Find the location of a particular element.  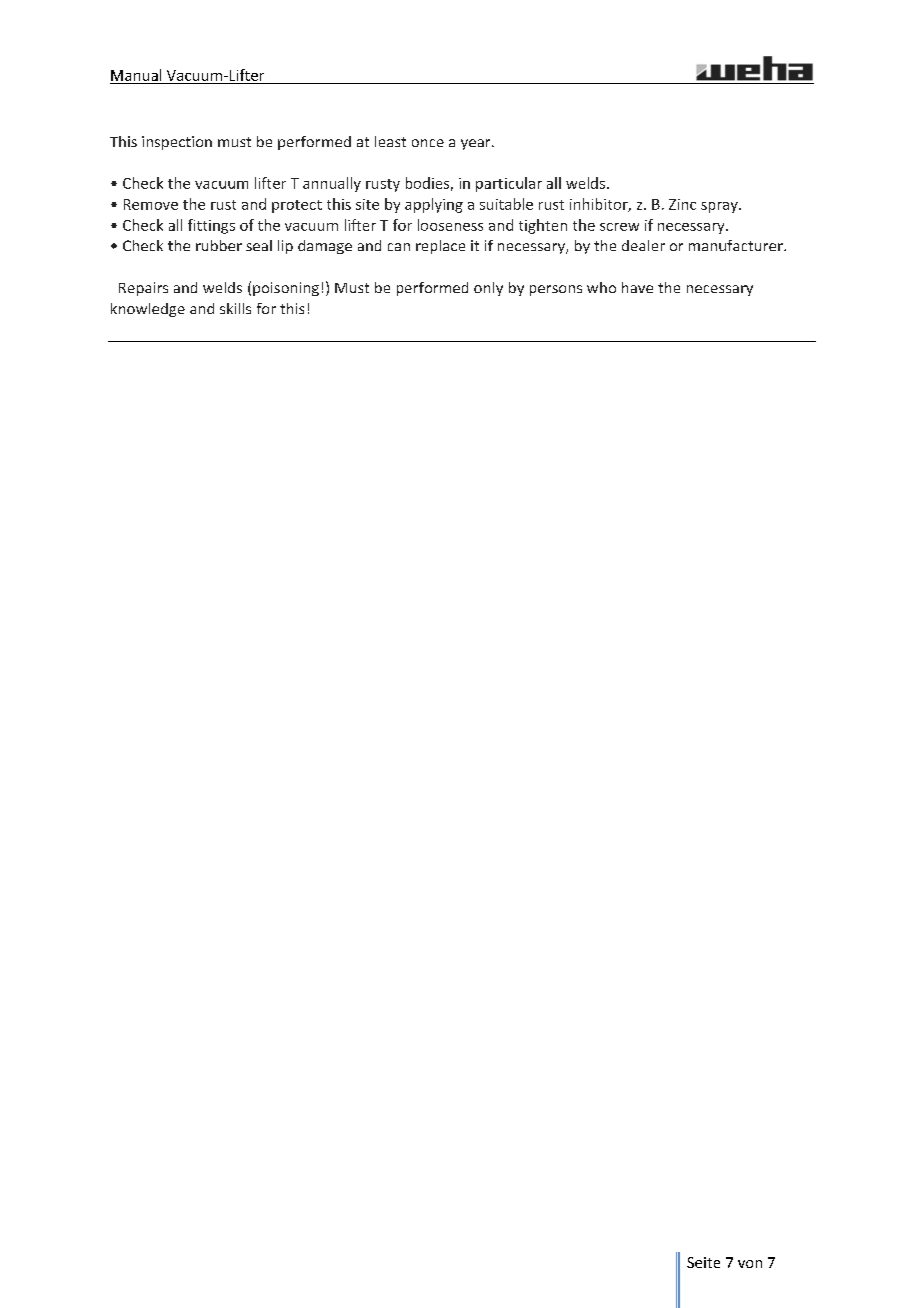

inspection is located at coordinates (177, 143).
